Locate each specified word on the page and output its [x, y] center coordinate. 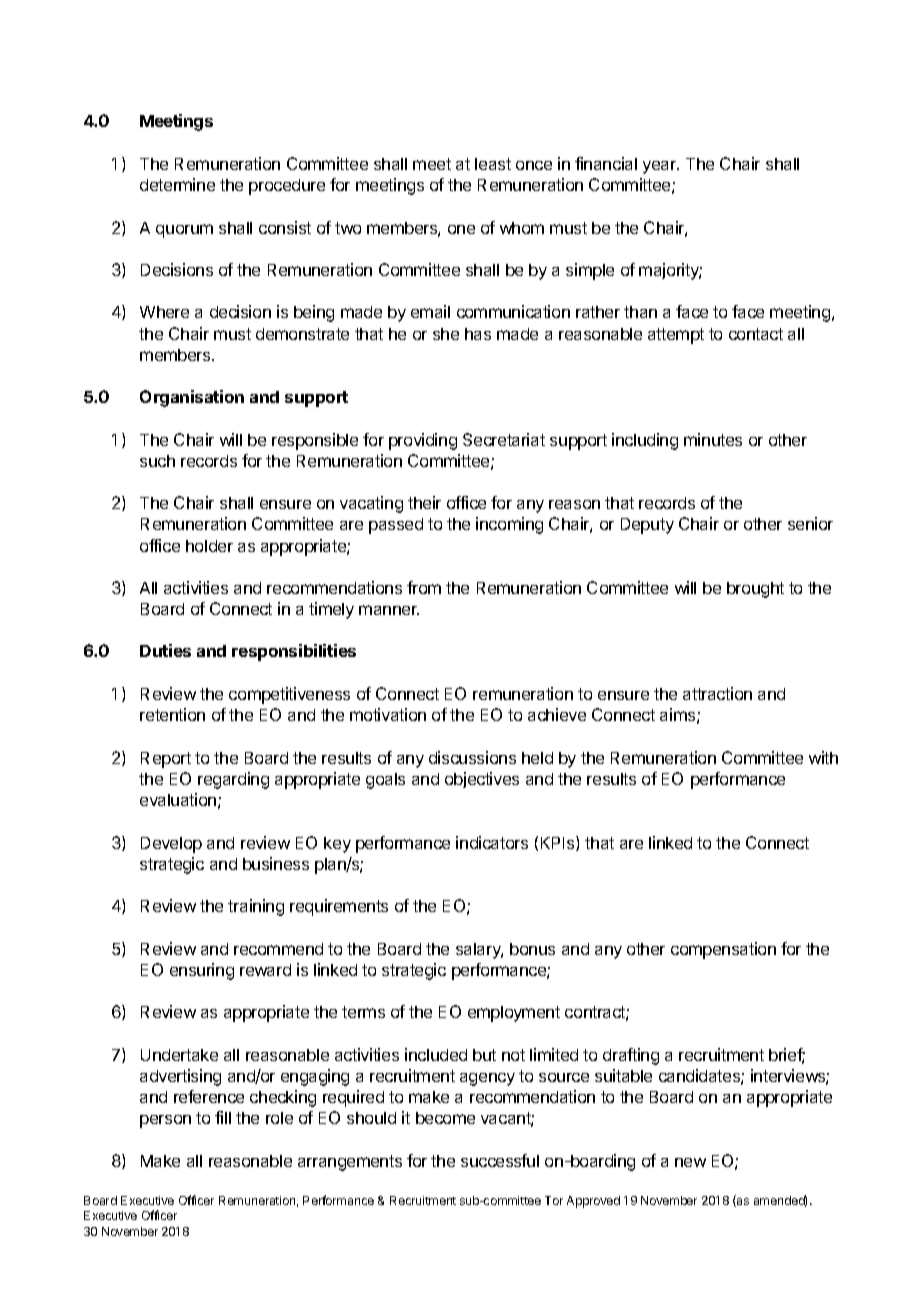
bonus [532, 949]
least [493, 164]
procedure [287, 187]
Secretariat [504, 439]
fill [223, 1117]
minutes [713, 439]
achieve [557, 714]
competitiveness [289, 695]
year [660, 167]
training [256, 907]
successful [500, 1160]
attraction [717, 693]
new [690, 1162]
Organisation [192, 398]
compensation [723, 950]
